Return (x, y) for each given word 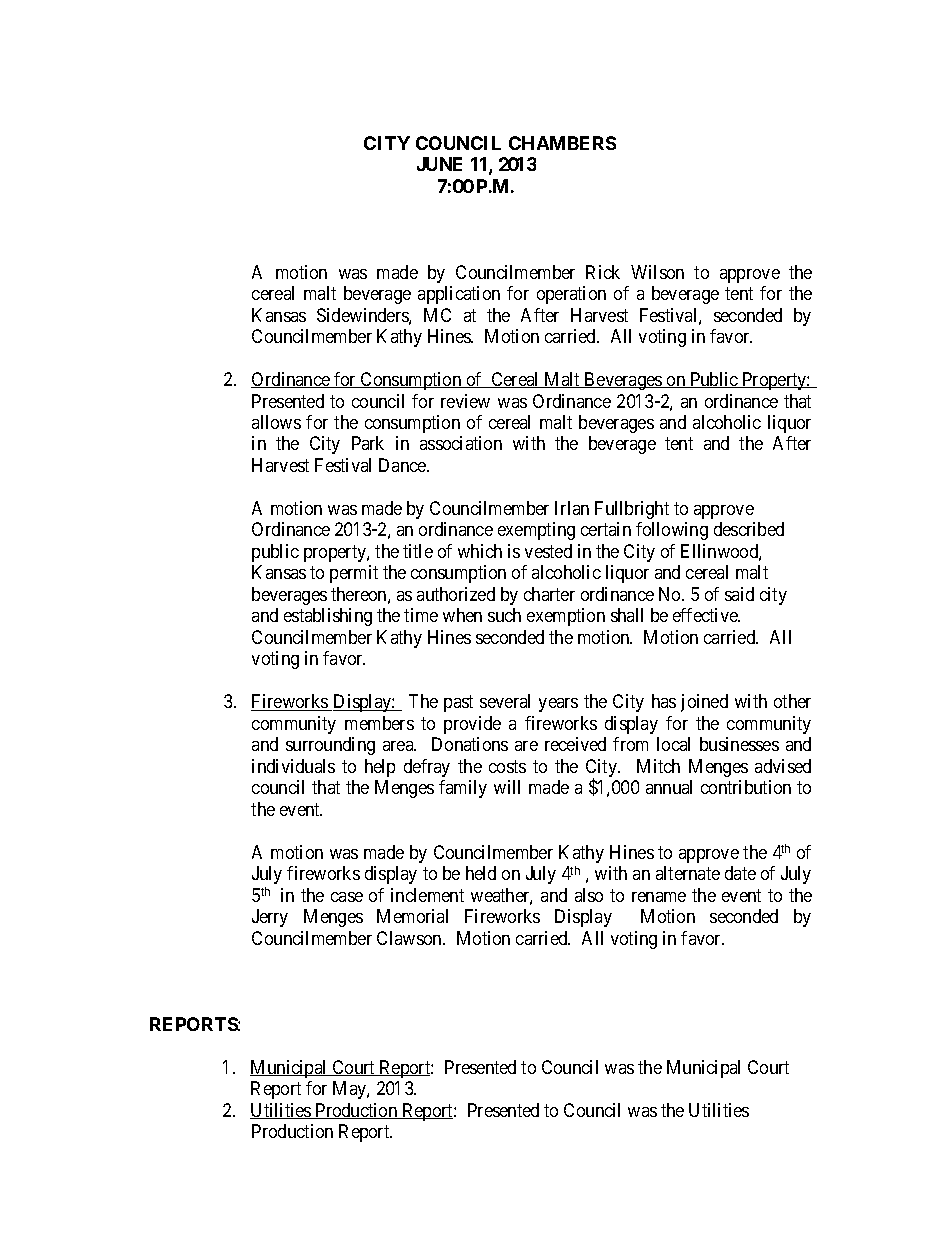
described (749, 529)
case (347, 897)
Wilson (657, 272)
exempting (536, 531)
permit (354, 574)
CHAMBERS (562, 143)
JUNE (439, 164)
